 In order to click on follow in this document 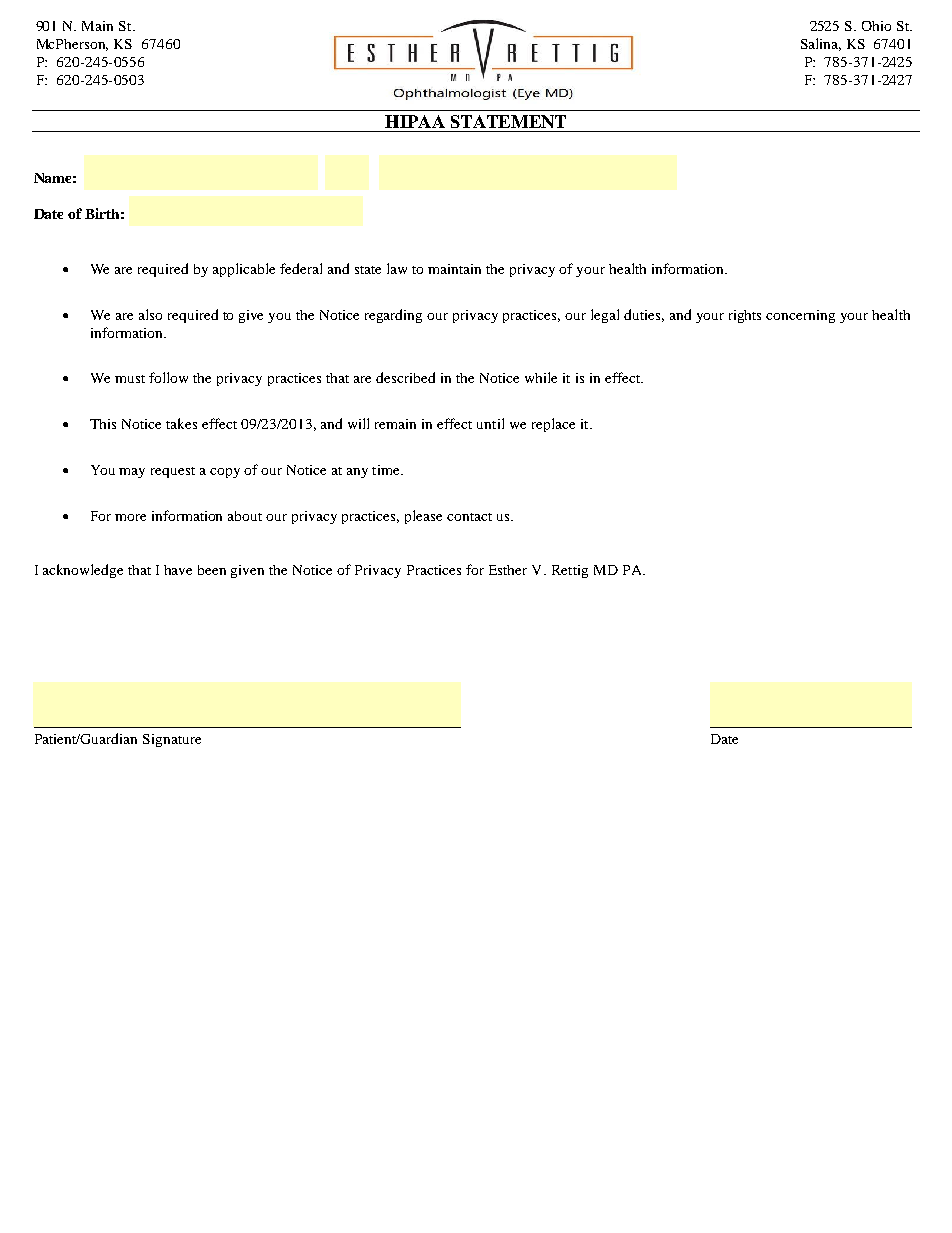, I will do `click(168, 377)`.
